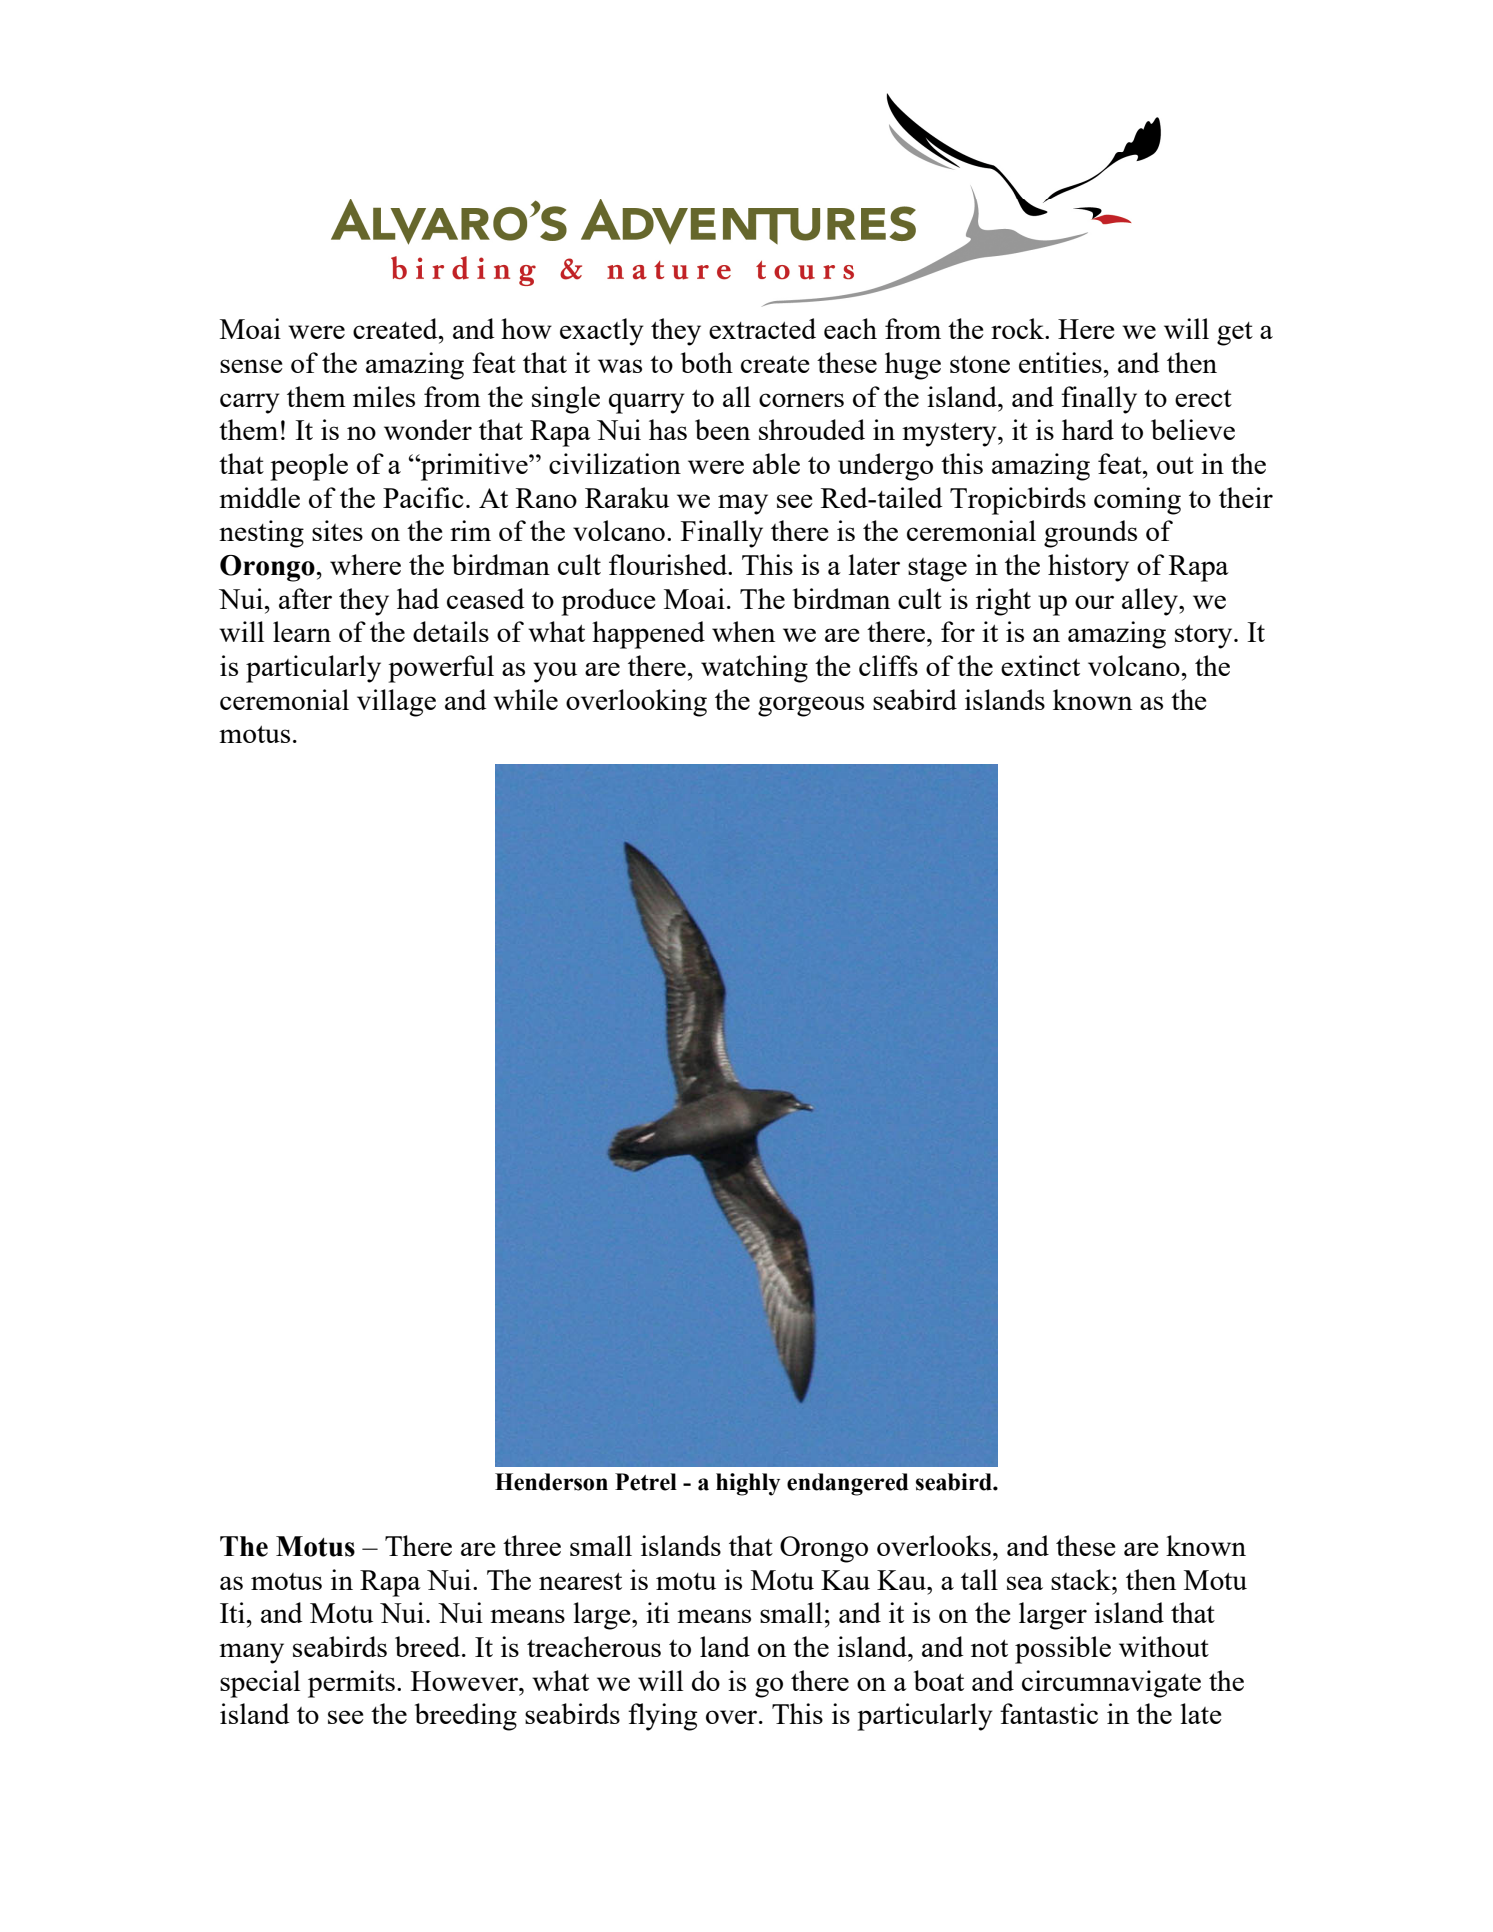 The image size is (1493, 1932). Describe the element at coordinates (1060, 362) in the image. I see `entities` at that location.
